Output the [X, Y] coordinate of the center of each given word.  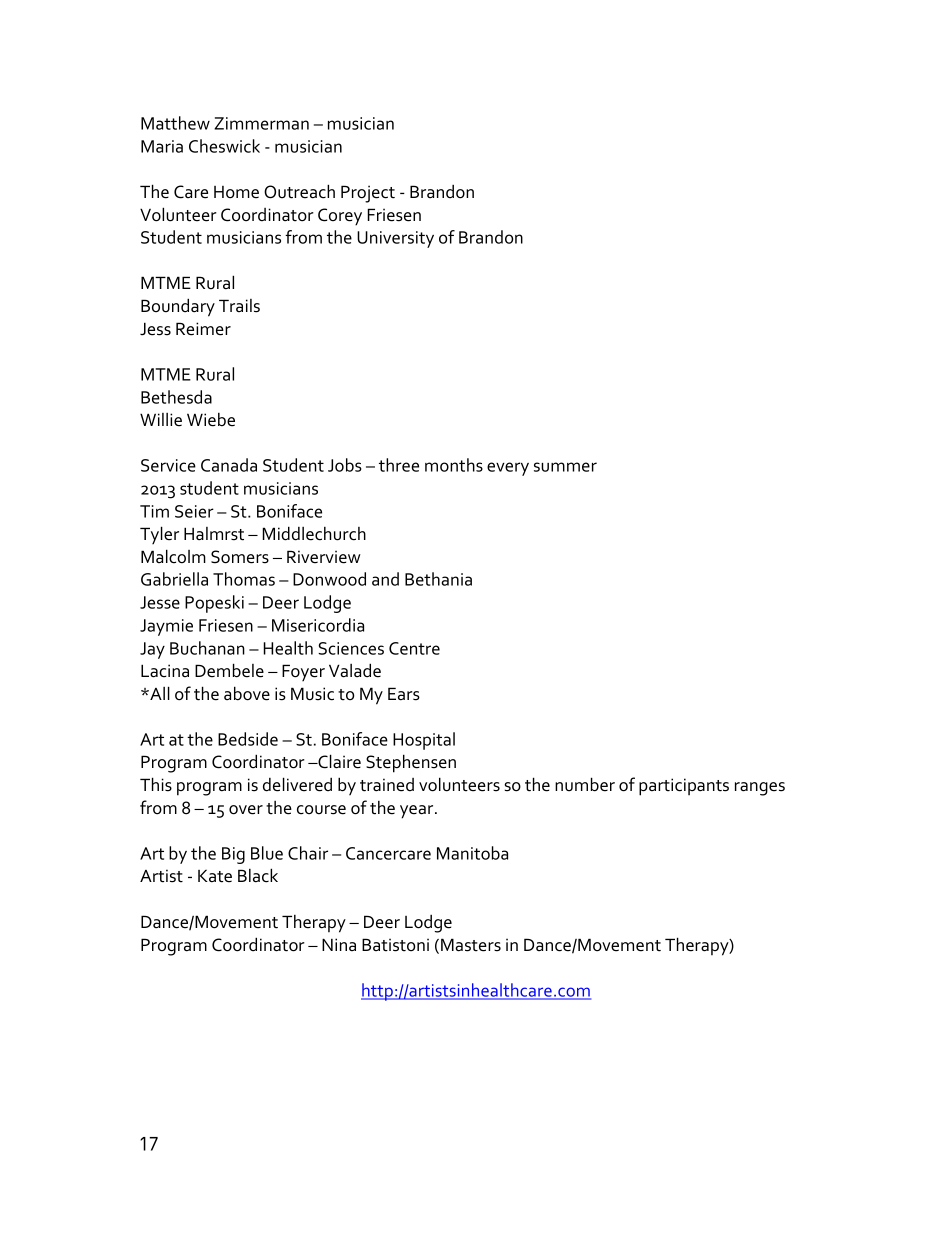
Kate [215, 876]
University [395, 239]
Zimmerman [261, 123]
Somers [240, 557]
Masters [471, 945]
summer [565, 467]
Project [368, 194]
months [454, 465]
